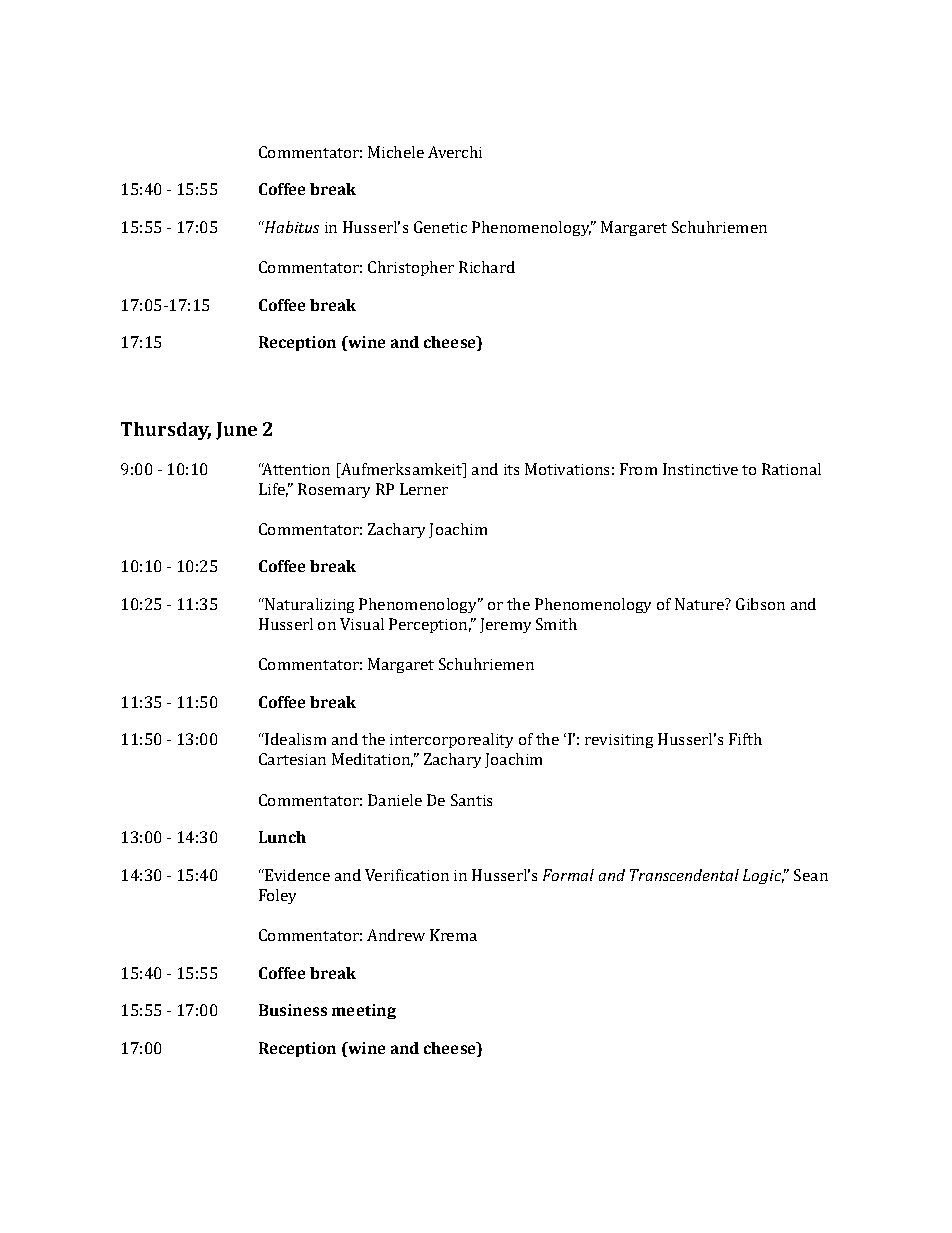 This screenshot has height=1233, width=952. Describe the element at coordinates (411, 268) in the screenshot. I see `Christopher` at that location.
